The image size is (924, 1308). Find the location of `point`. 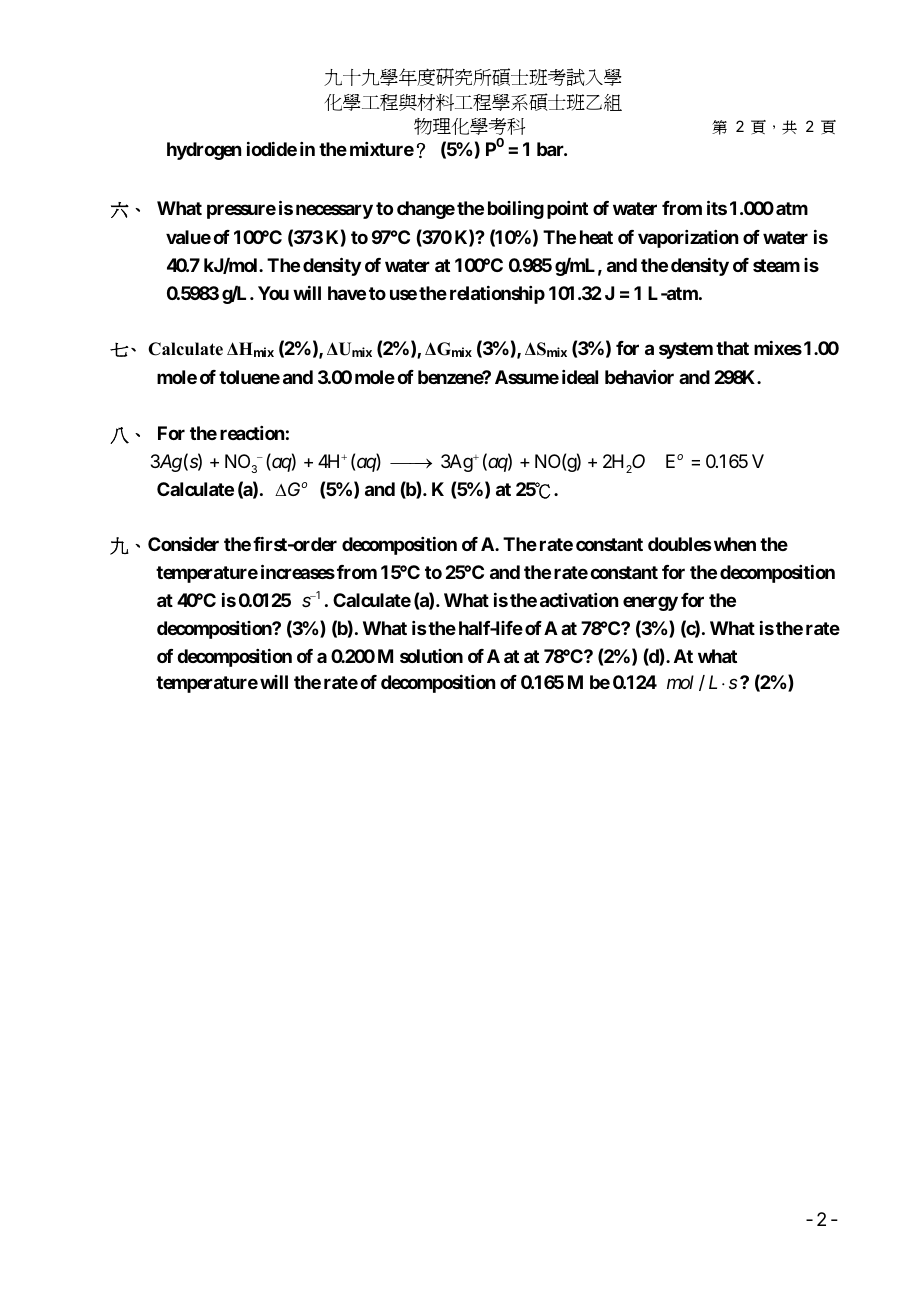

point is located at coordinates (567, 210).
